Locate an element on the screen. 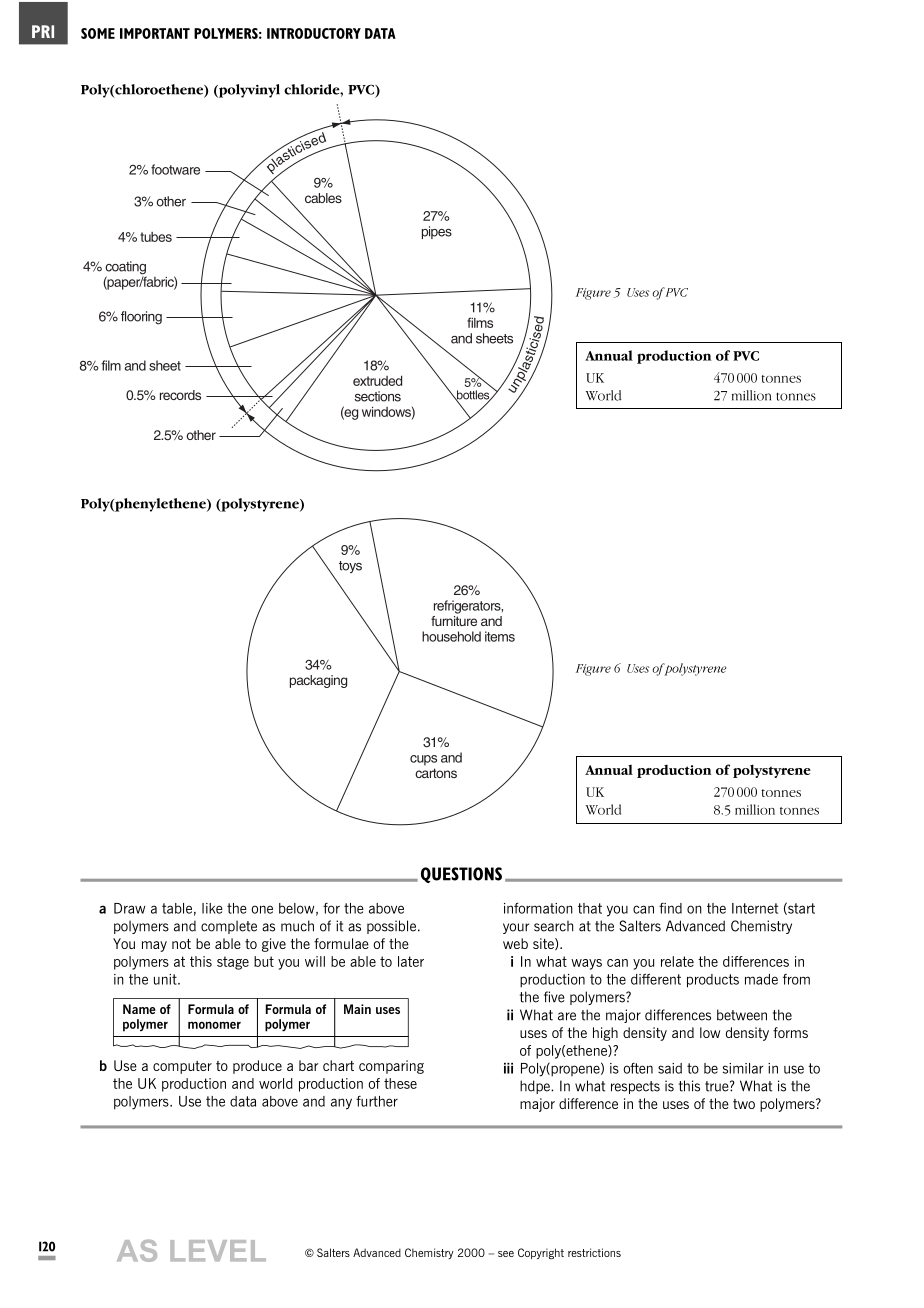 The image size is (924, 1308). LEVEL is located at coordinates (218, 1250).
